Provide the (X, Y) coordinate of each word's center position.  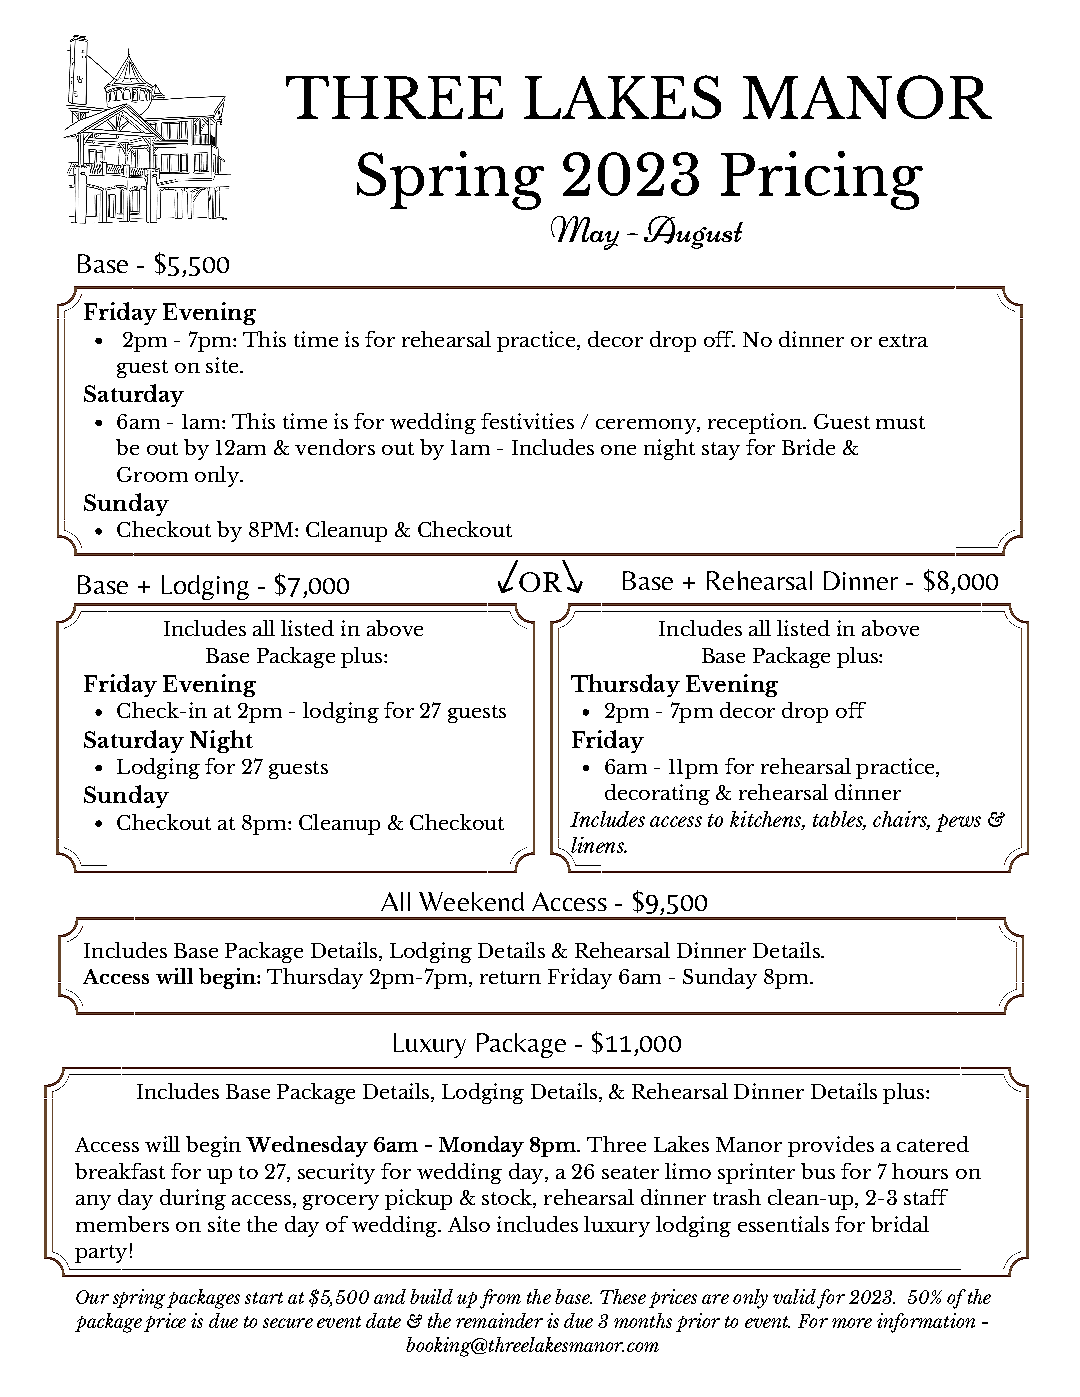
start (264, 1298)
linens (597, 846)
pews (958, 823)
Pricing (822, 180)
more (852, 1323)
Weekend (471, 901)
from (500, 1299)
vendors (335, 447)
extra (903, 340)
